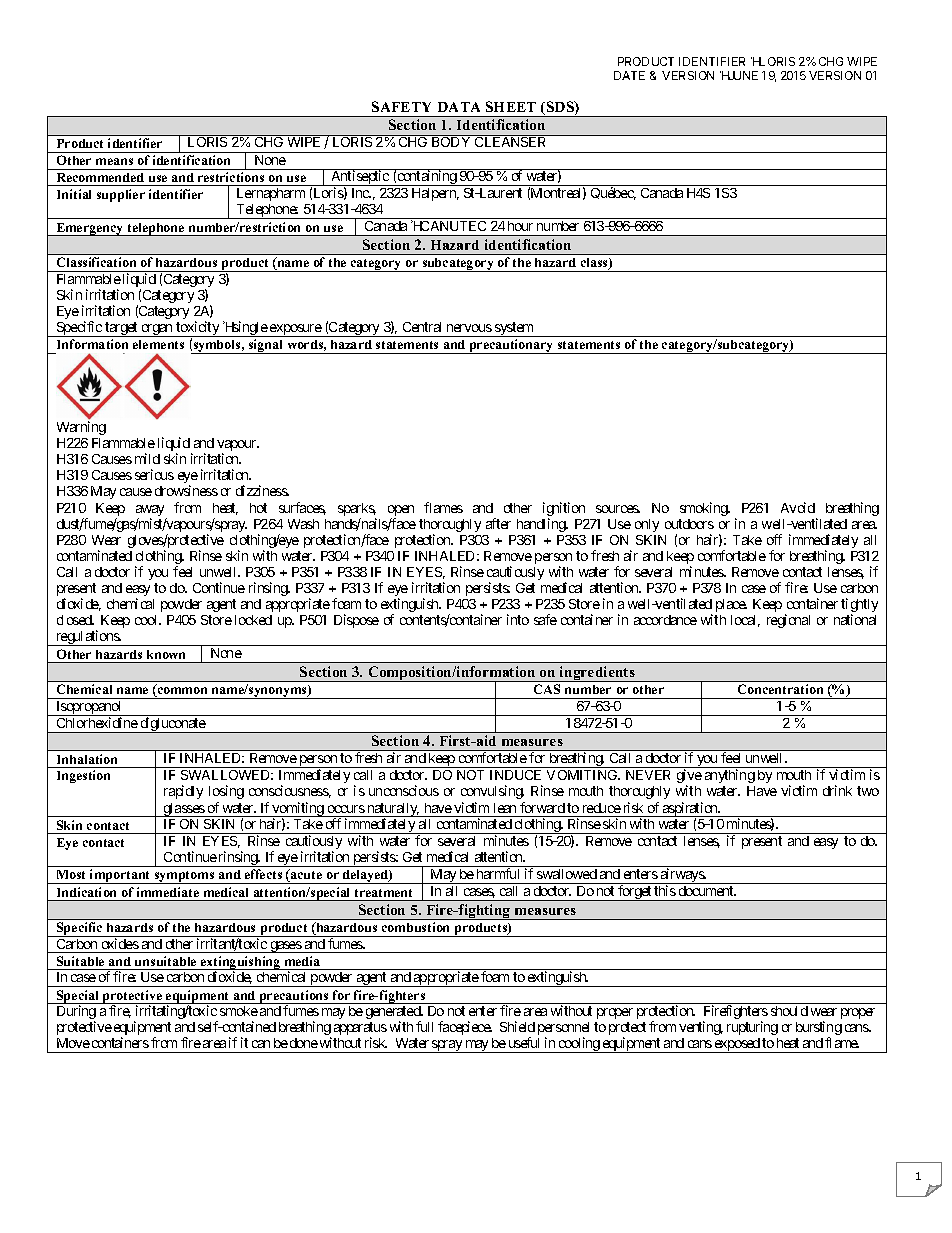 Image resolution: width=952 pixels, height=1233 pixels. What do you see at coordinates (745, 621) in the page?
I see `local` at bounding box center [745, 621].
